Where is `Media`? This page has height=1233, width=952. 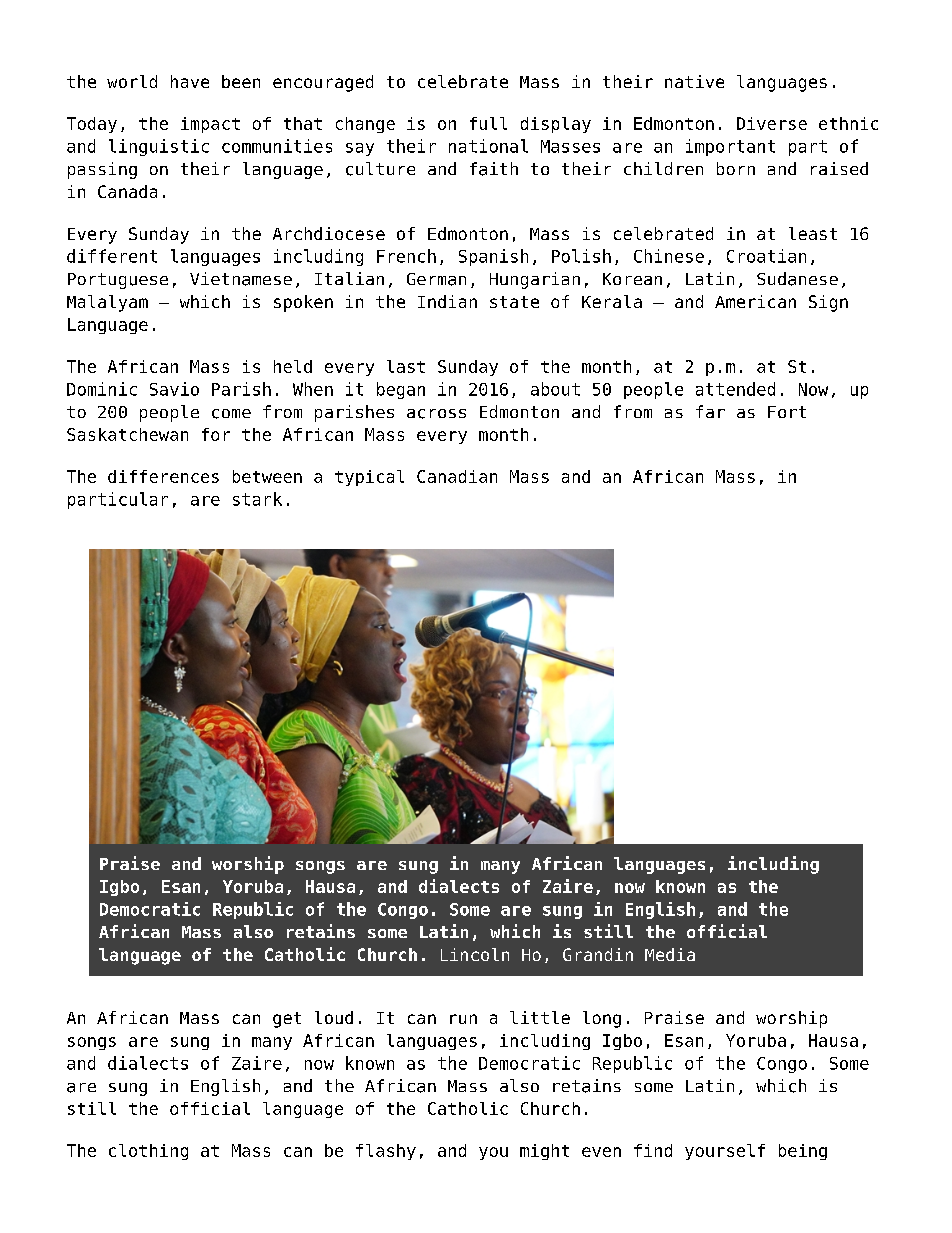
Media is located at coordinates (670, 954).
